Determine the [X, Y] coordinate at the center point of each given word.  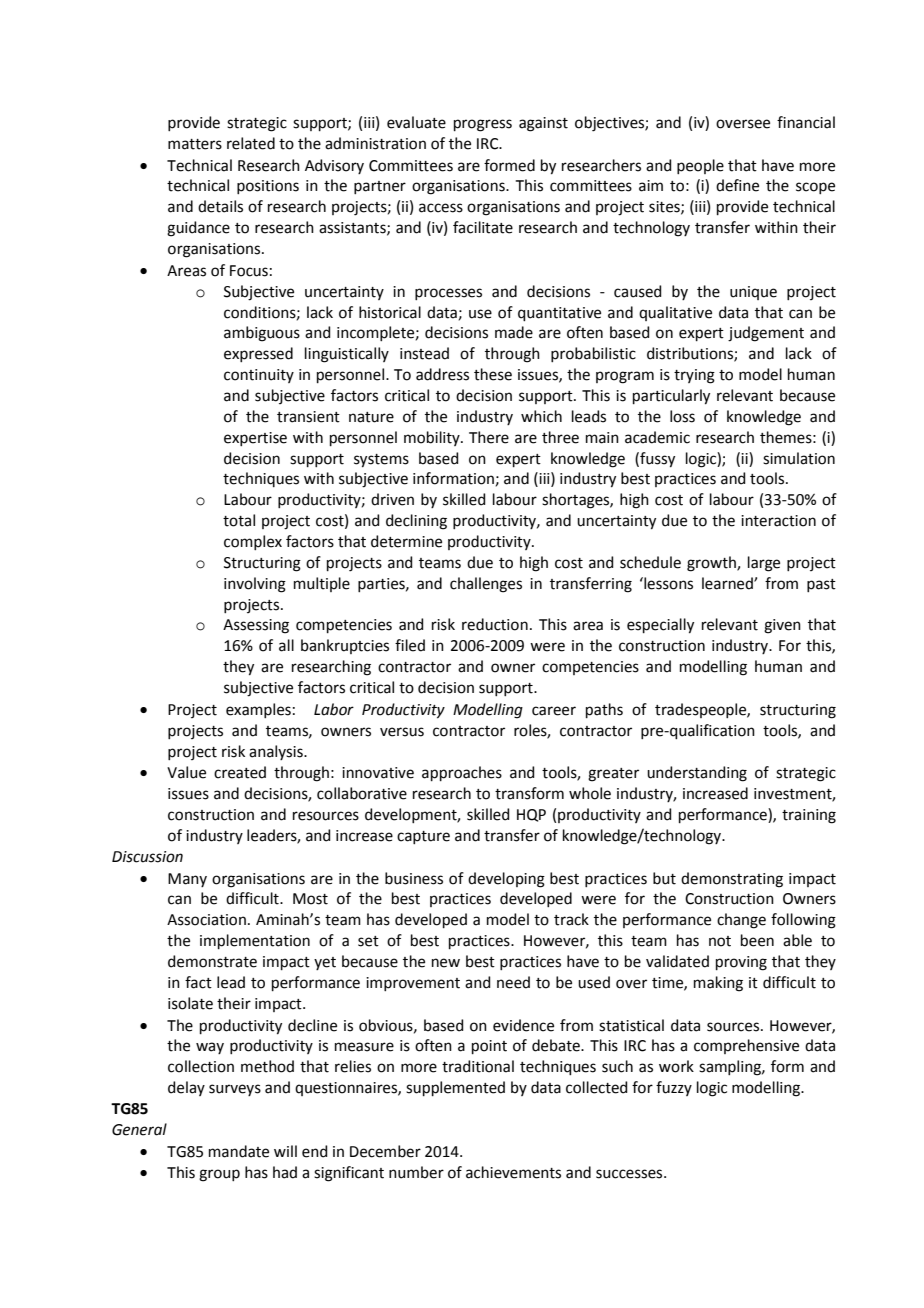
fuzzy [674, 1088]
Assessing [256, 626]
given [782, 626]
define [737, 185]
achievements [513, 1172]
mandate [239, 1151]
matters [195, 144]
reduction [495, 624]
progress [483, 125]
